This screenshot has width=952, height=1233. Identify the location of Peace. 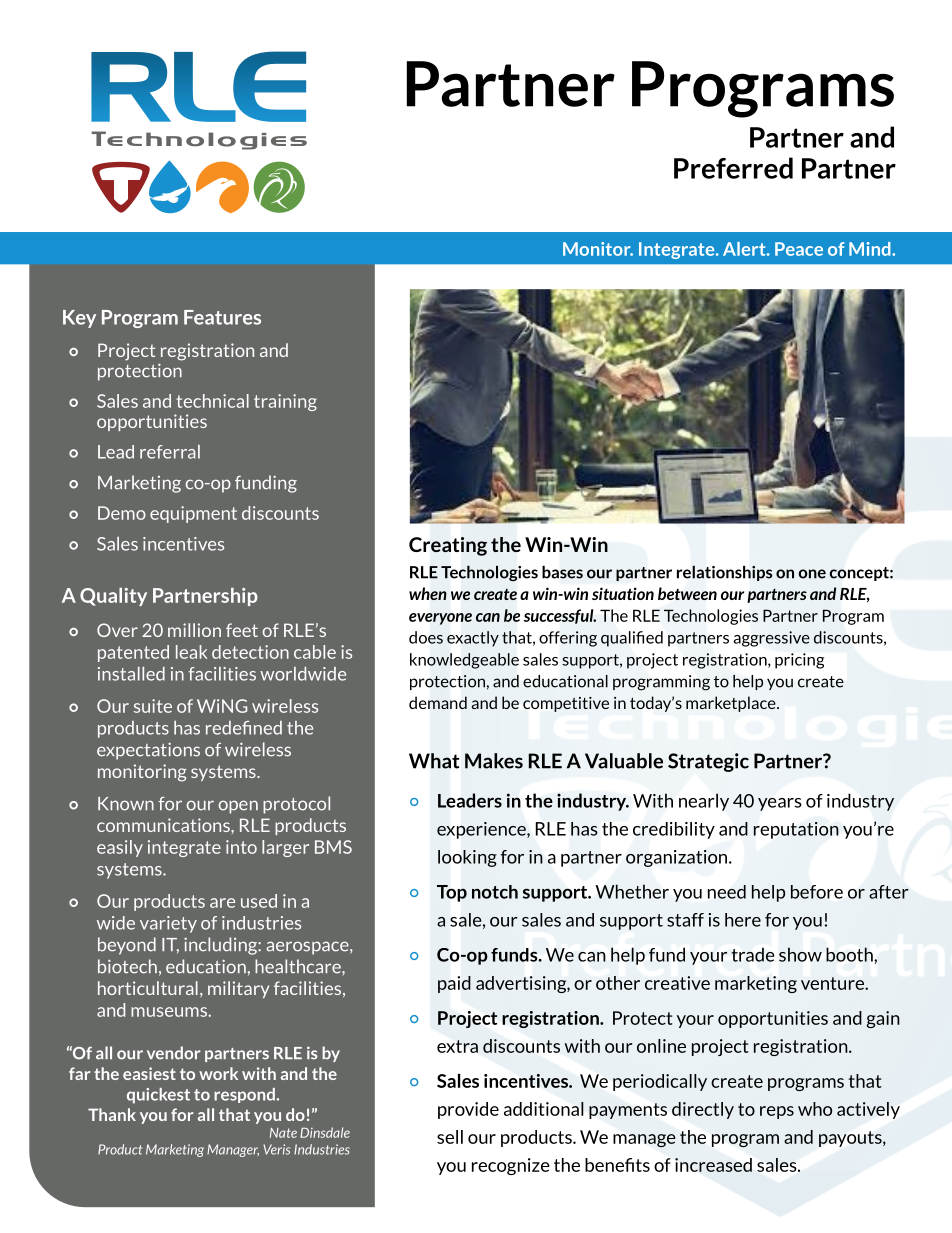
(799, 249).
